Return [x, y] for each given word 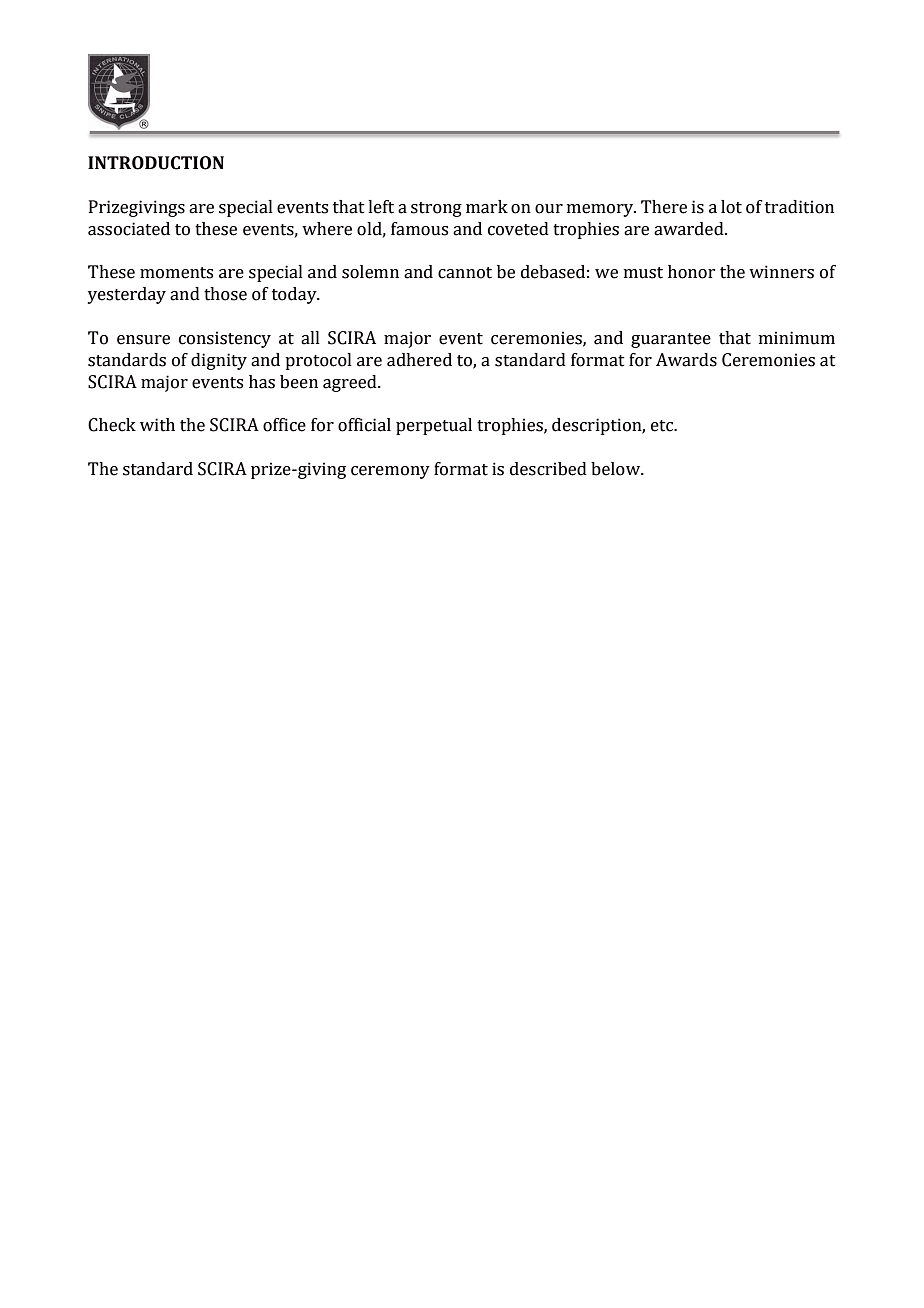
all [310, 338]
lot [731, 207]
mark [487, 207]
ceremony [390, 472]
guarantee [671, 340]
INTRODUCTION [156, 163]
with [157, 425]
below [617, 469]
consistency [225, 339]
